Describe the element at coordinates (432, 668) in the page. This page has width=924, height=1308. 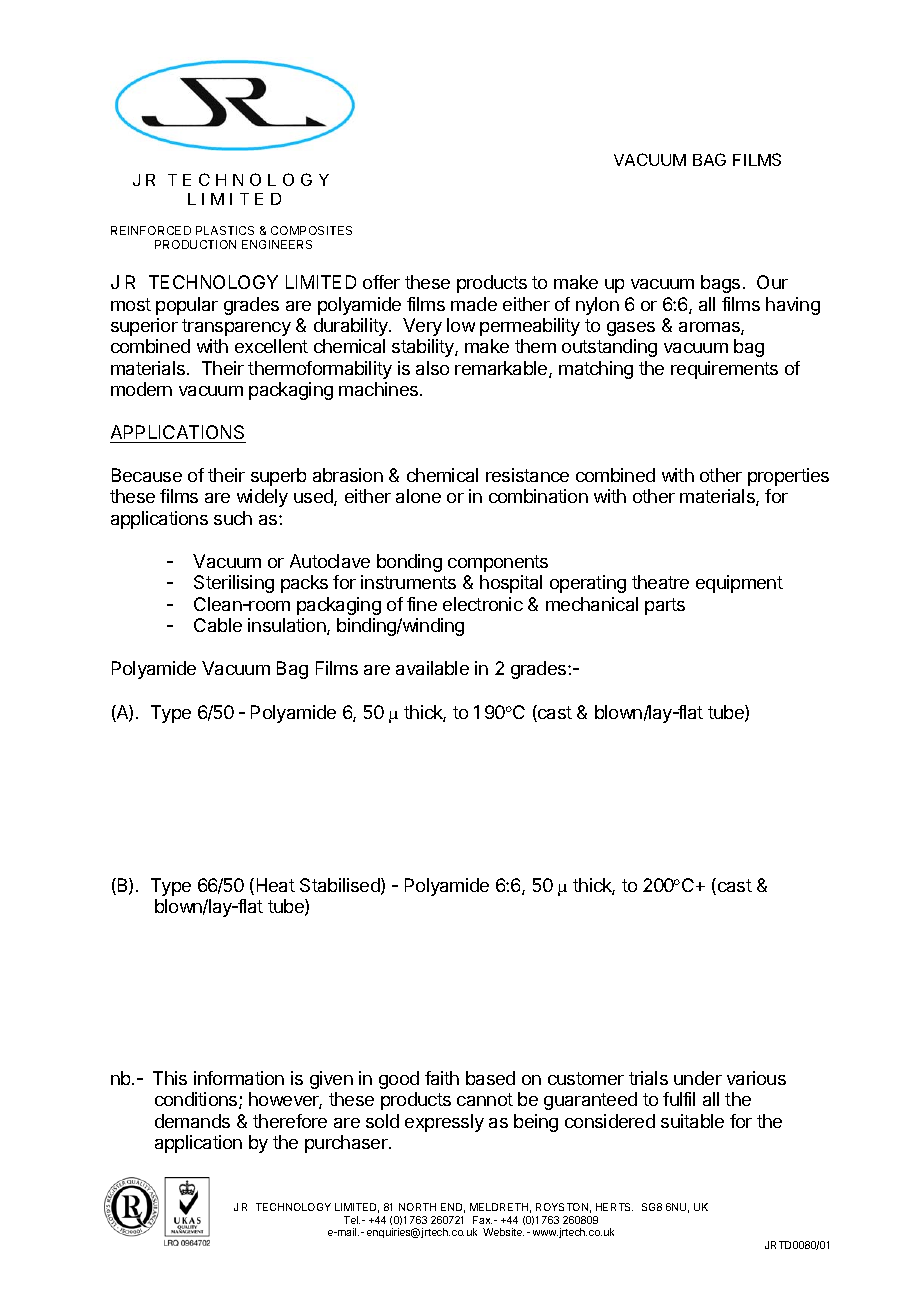
I see `available` at that location.
